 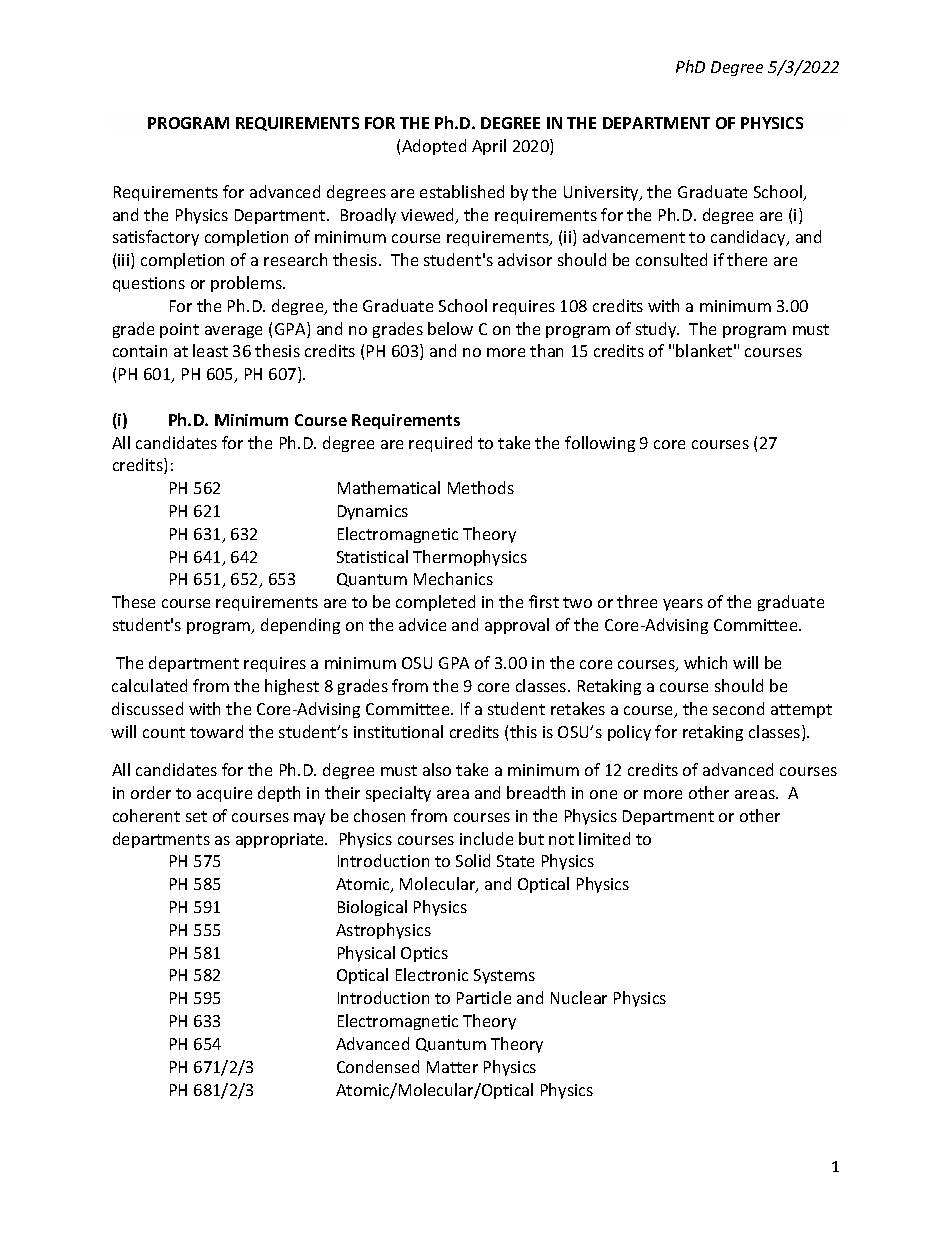 What do you see at coordinates (210, 350) in the screenshot?
I see `least` at bounding box center [210, 350].
